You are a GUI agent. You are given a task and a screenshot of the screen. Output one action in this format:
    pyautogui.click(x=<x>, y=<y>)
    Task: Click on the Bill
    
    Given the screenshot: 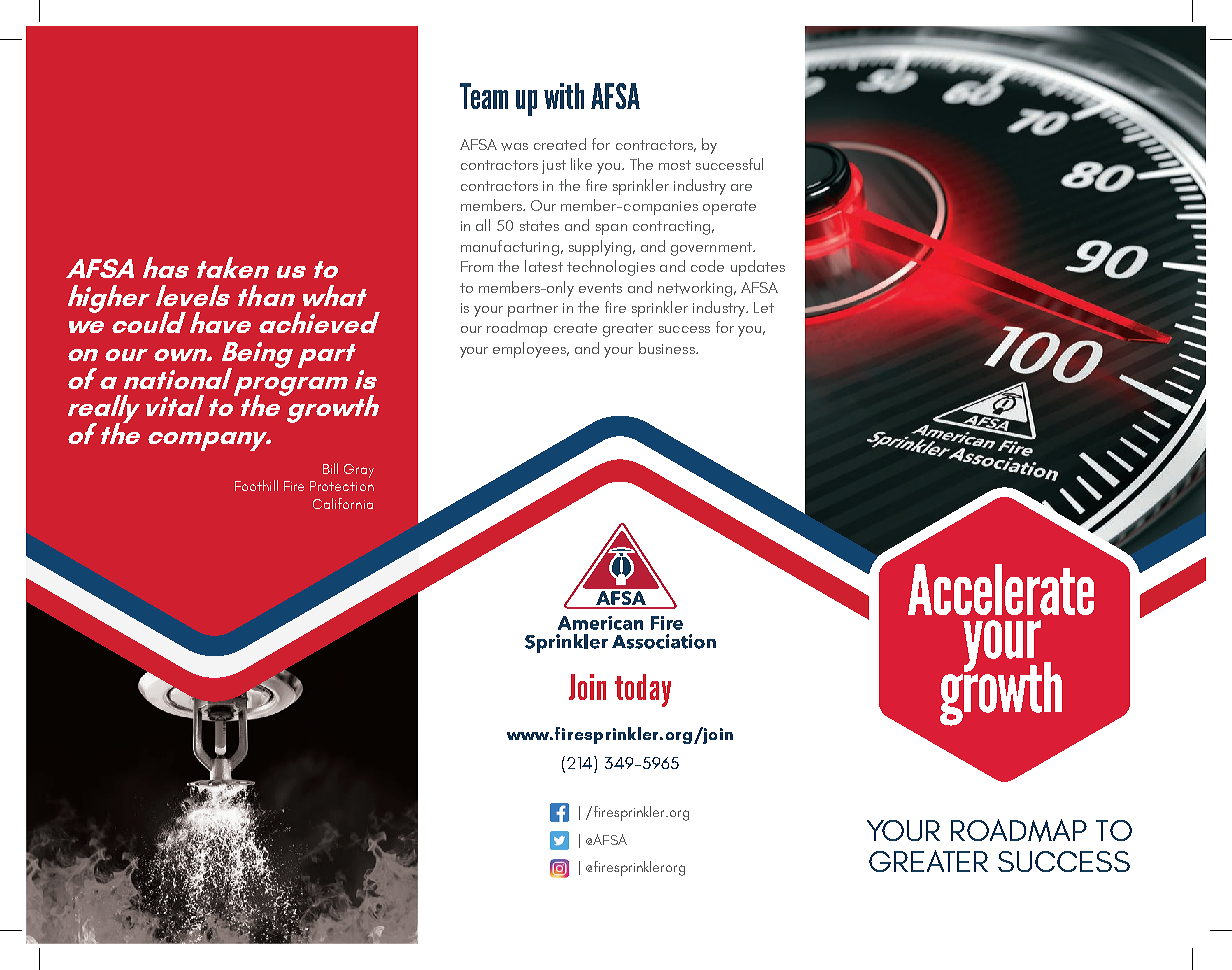 What is the action you would take?
    pyautogui.click(x=330, y=468)
